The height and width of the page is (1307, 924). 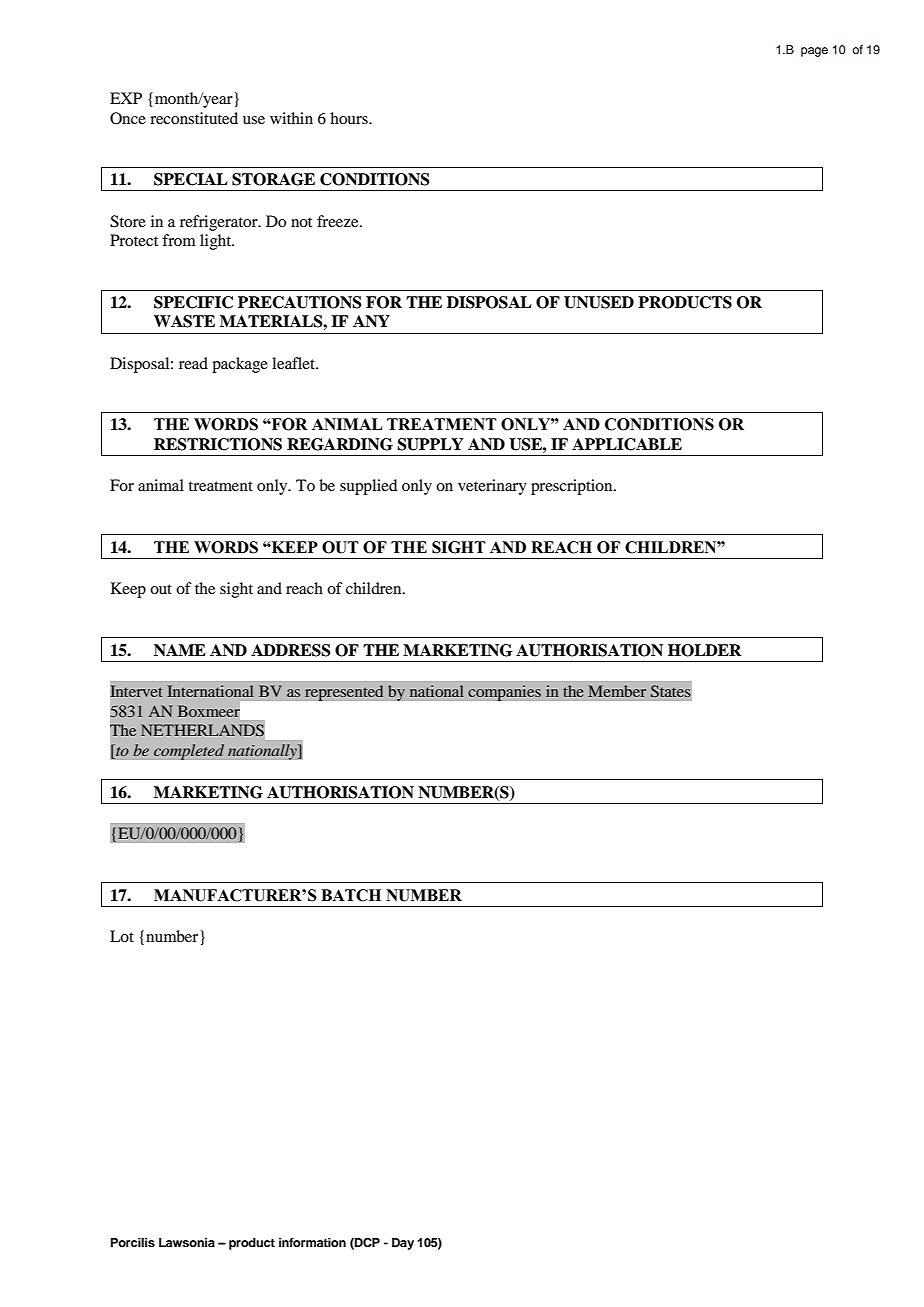 What do you see at coordinates (193, 363) in the page?
I see `read` at bounding box center [193, 363].
